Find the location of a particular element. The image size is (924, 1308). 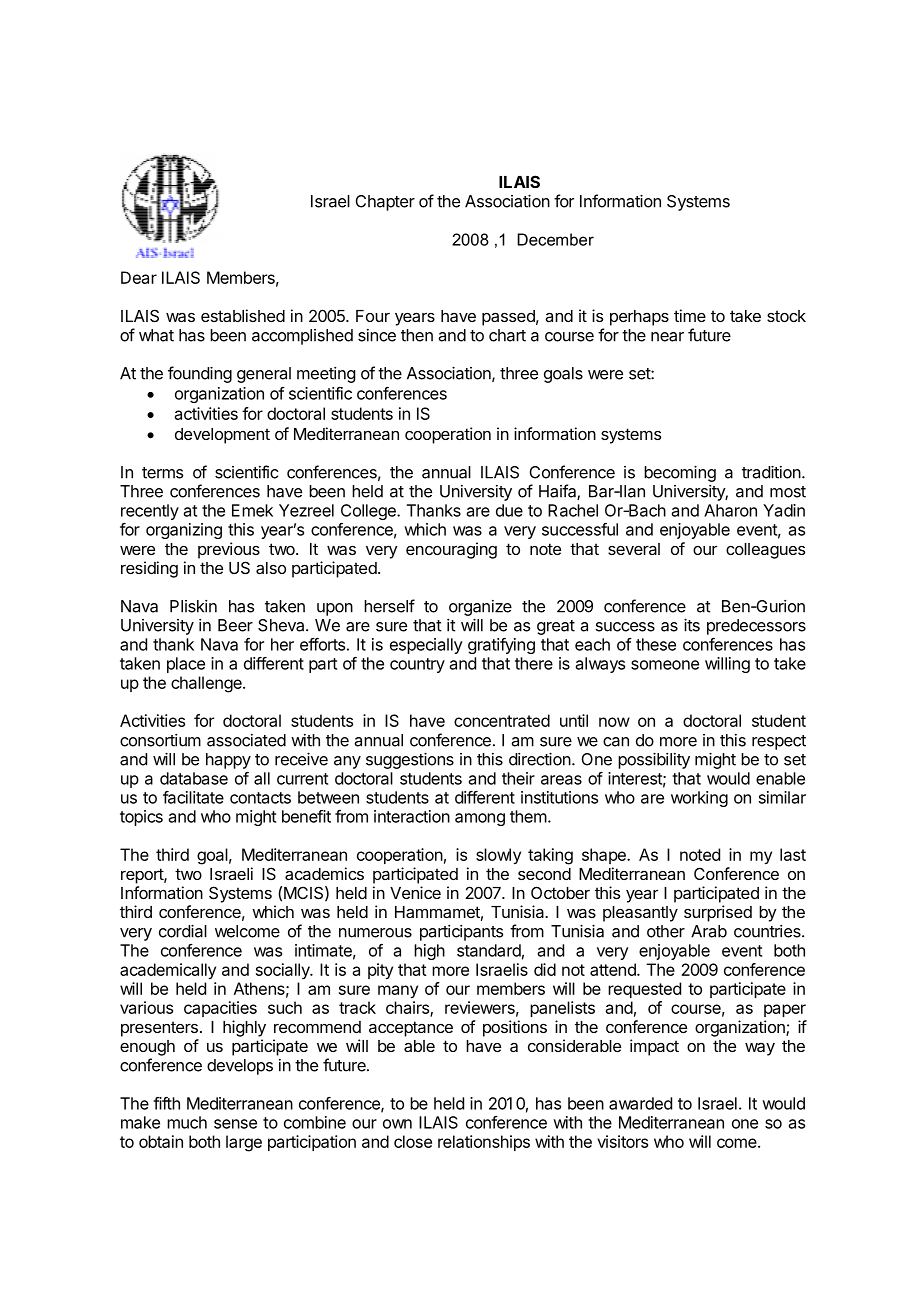

Venice is located at coordinates (415, 892).
